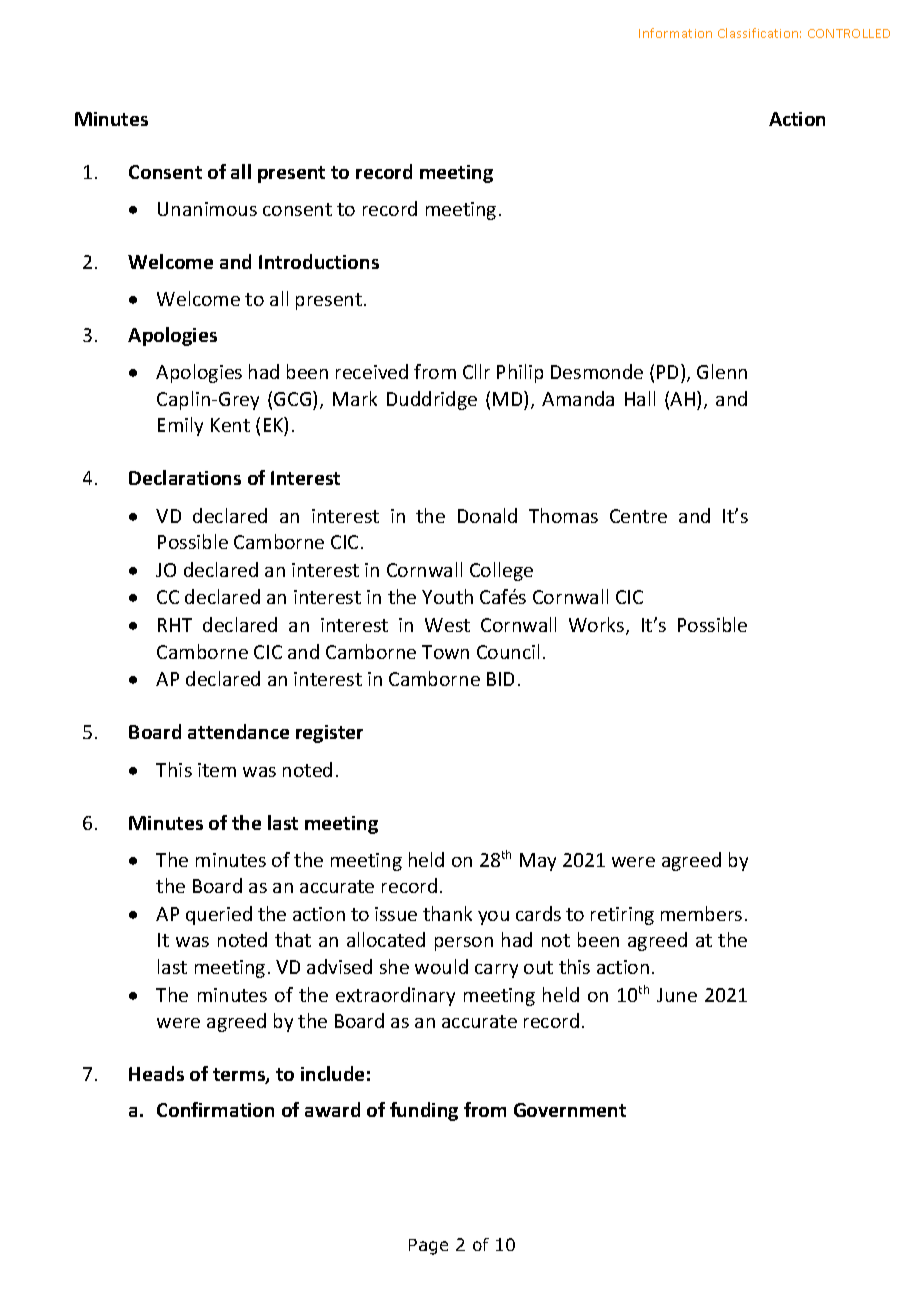 The image size is (924, 1308). I want to click on item, so click(217, 770).
